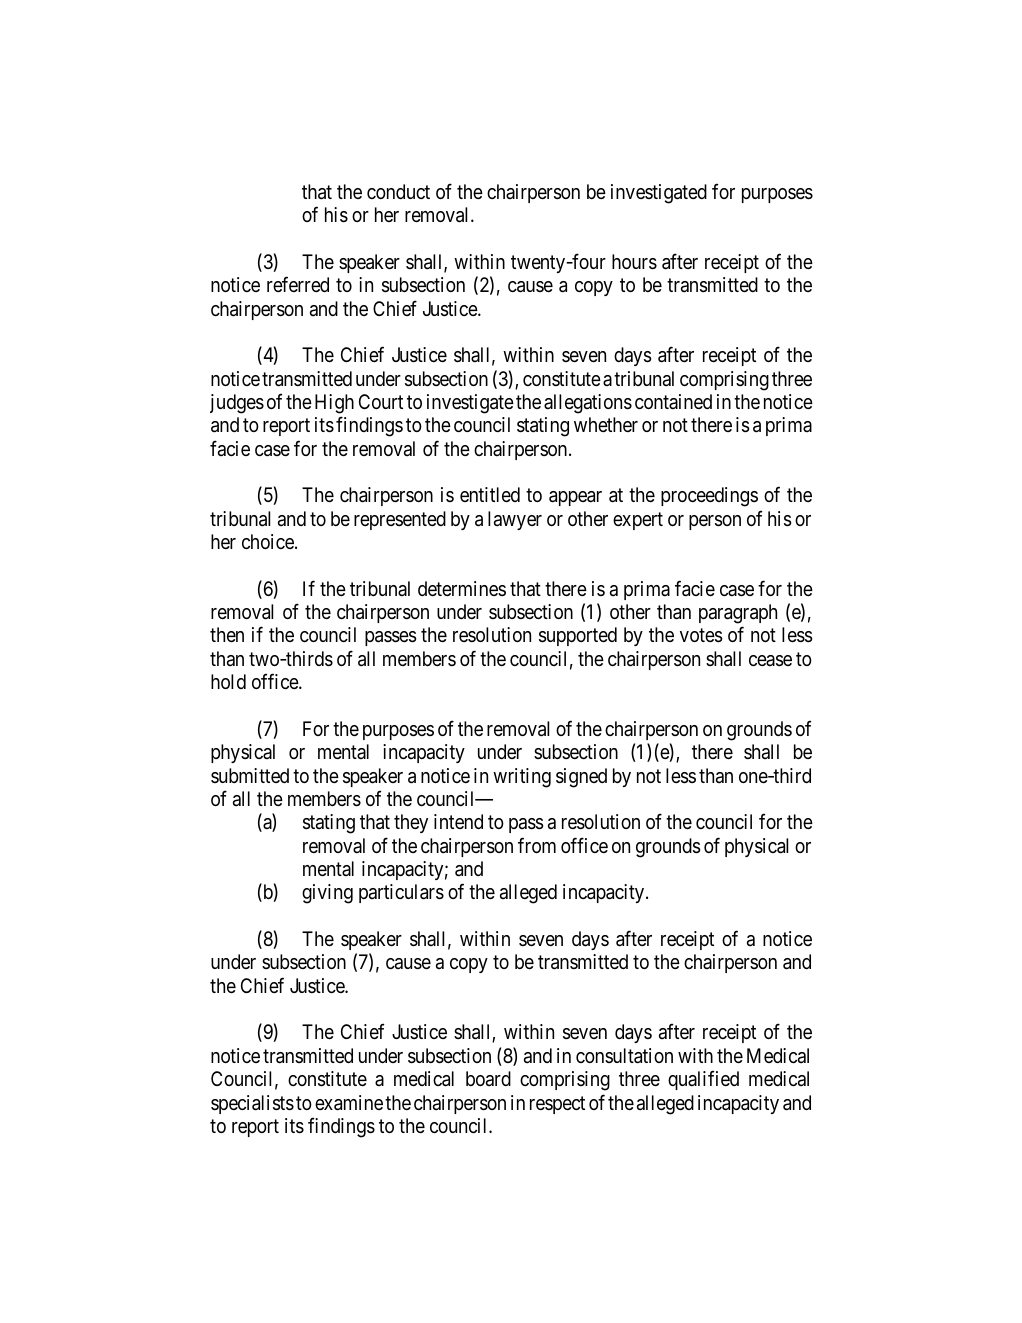  What do you see at coordinates (227, 635) in the image?
I see `then` at bounding box center [227, 635].
